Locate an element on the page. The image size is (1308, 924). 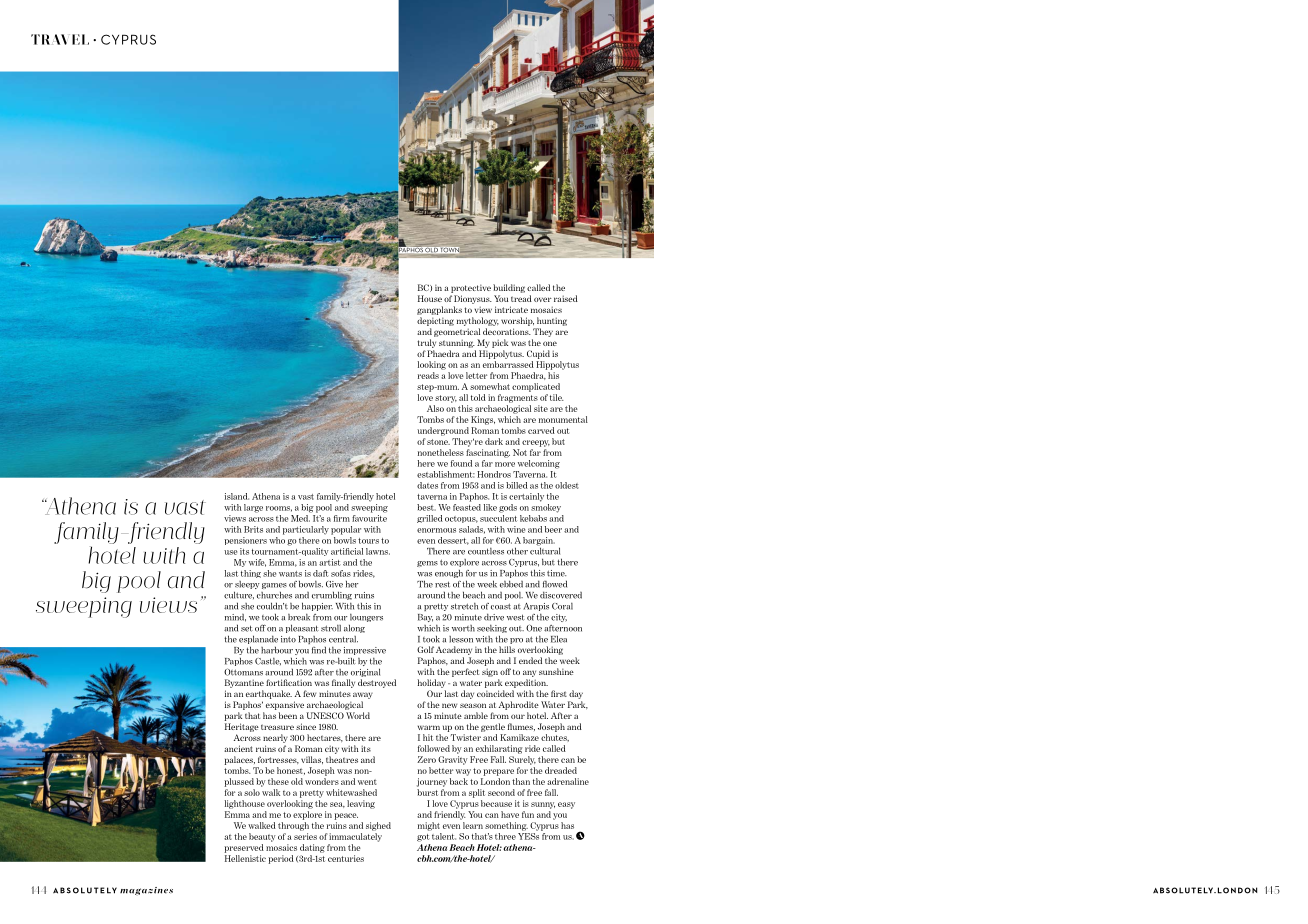
three is located at coordinates (505, 836).
